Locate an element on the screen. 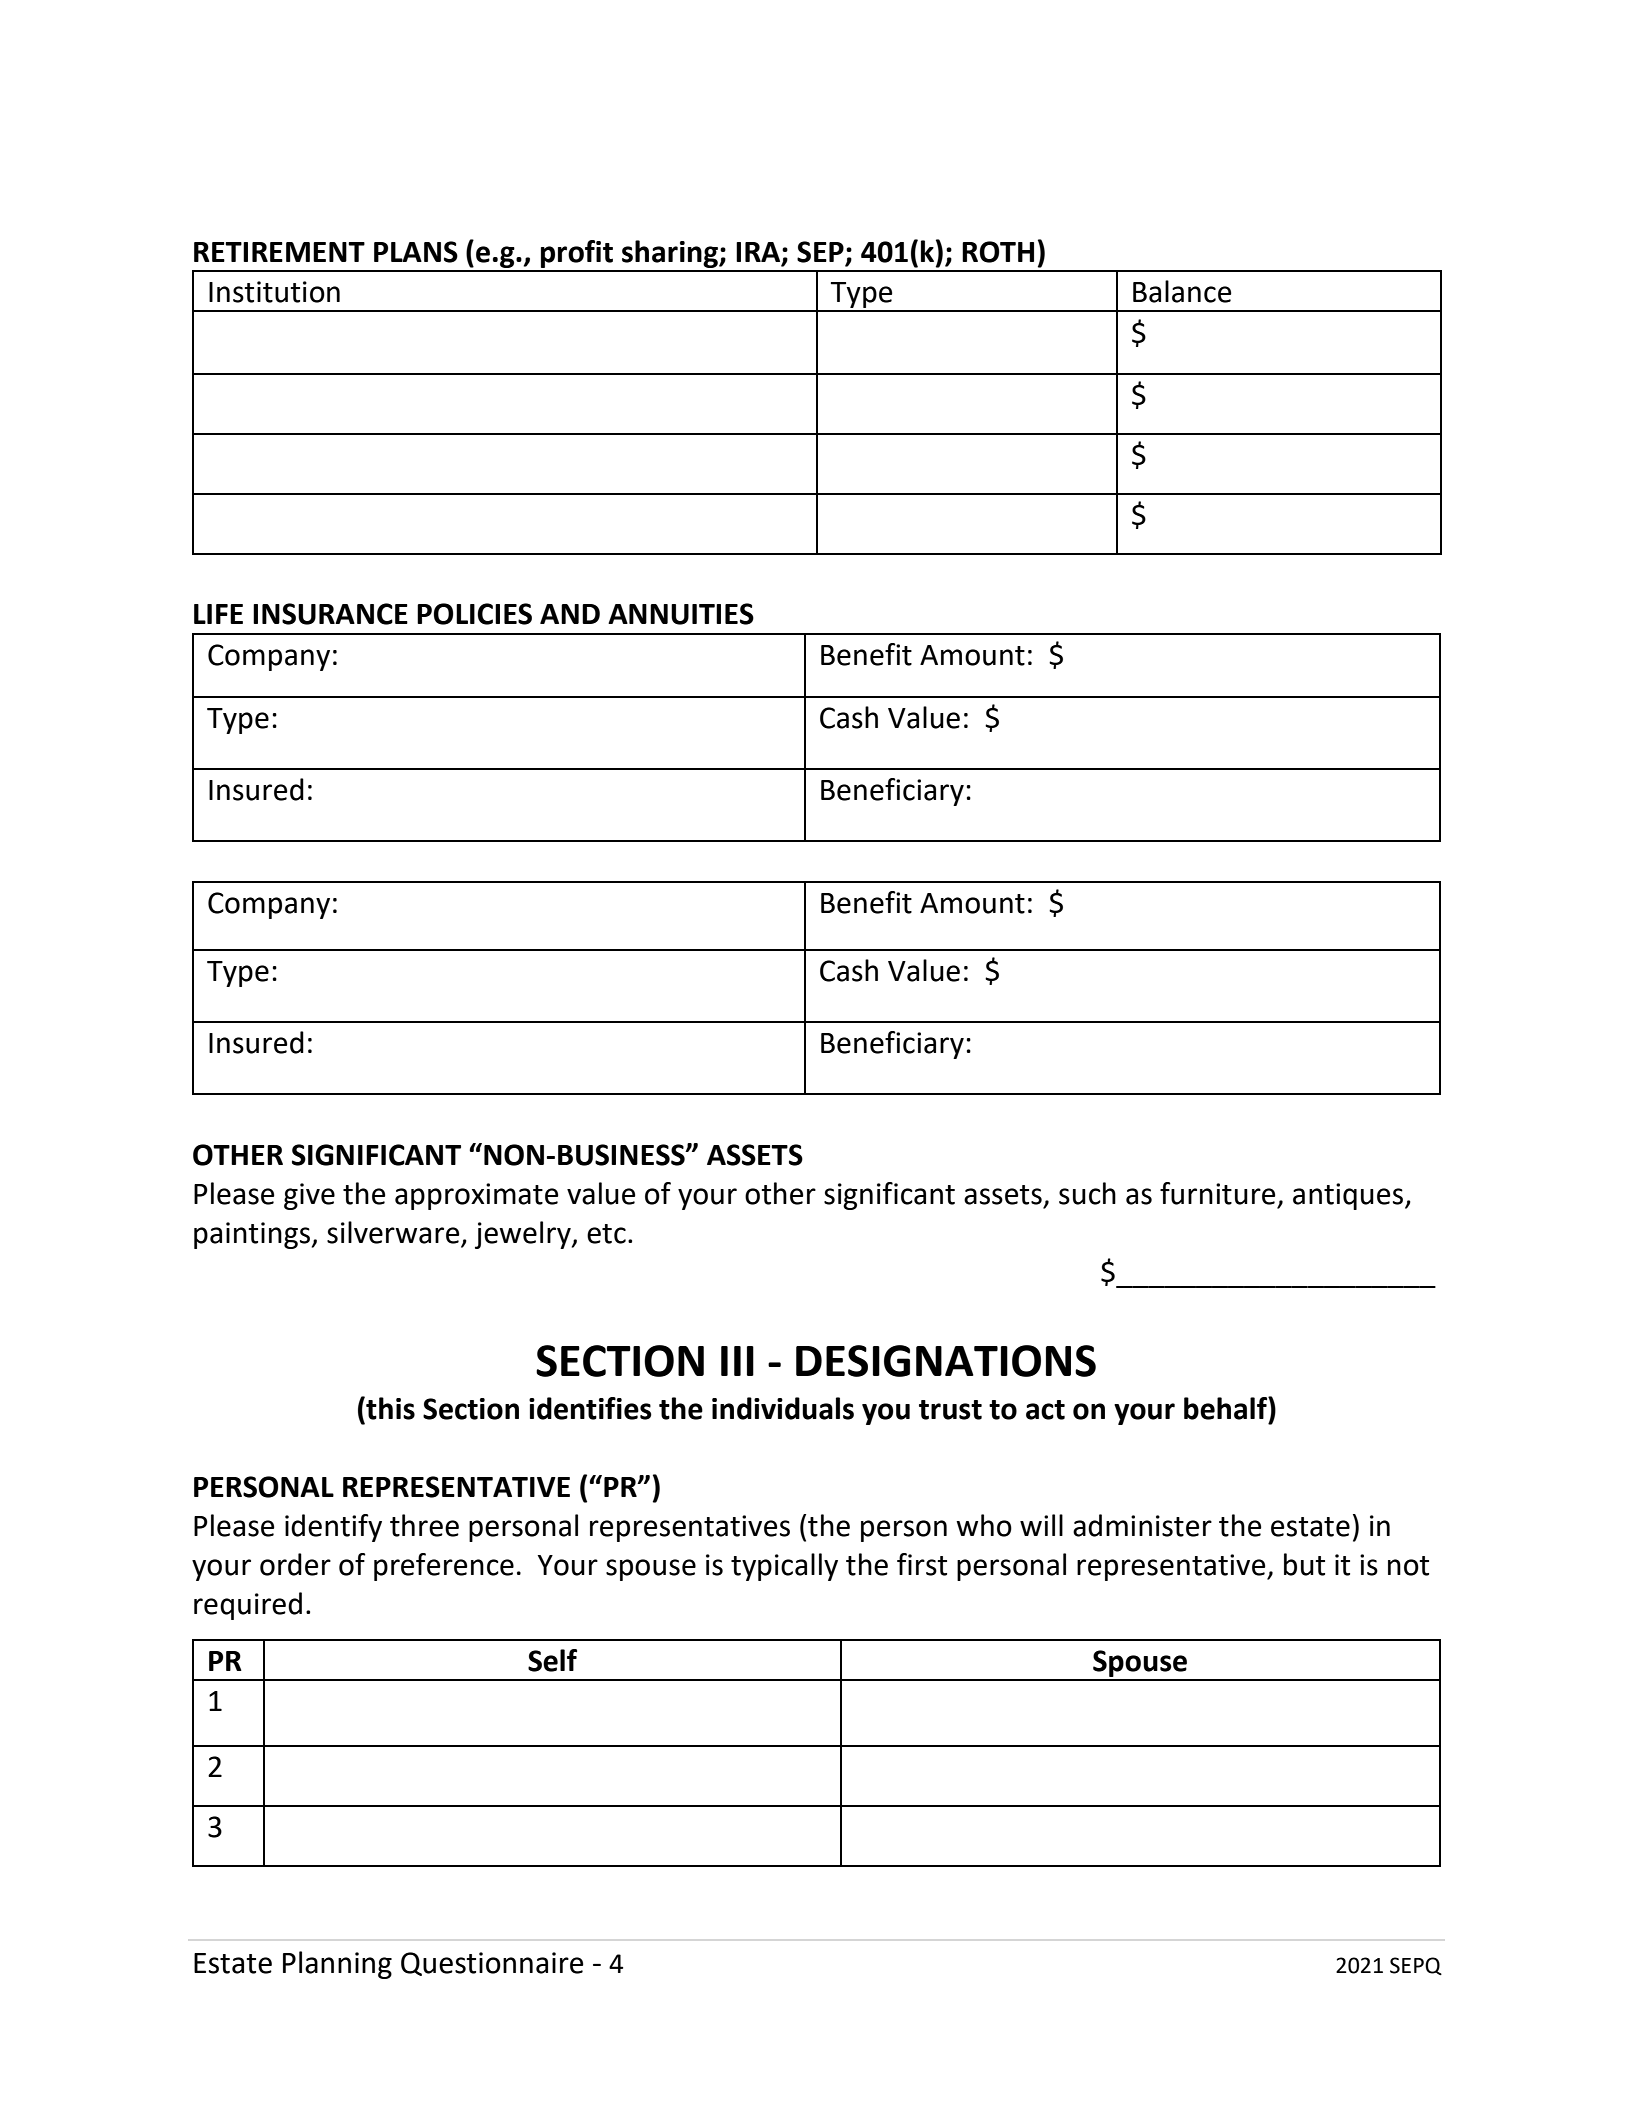 The image size is (1633, 2114). ROTH is located at coordinates (998, 252).
